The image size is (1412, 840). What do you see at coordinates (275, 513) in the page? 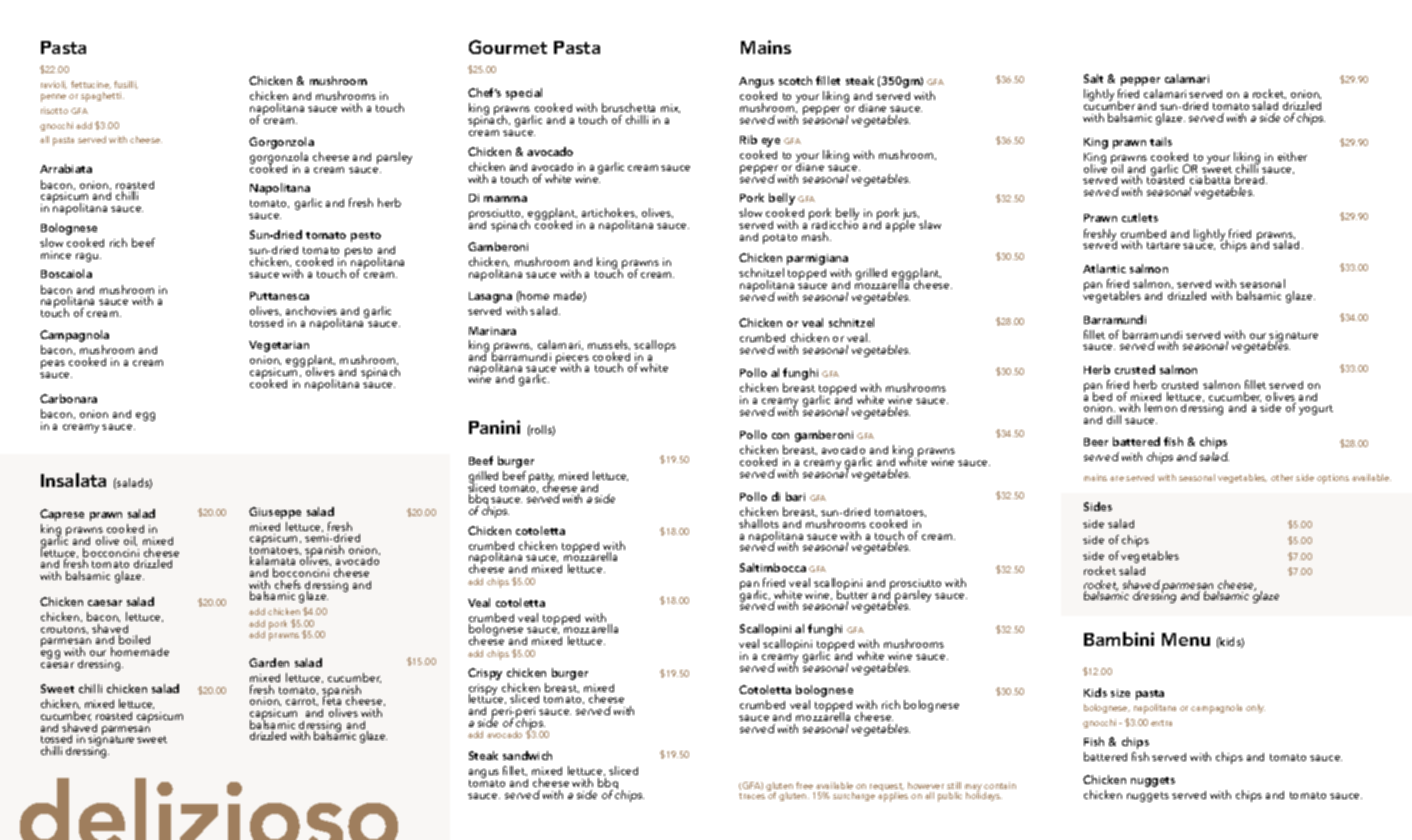
I see `Giuseppe` at bounding box center [275, 513].
